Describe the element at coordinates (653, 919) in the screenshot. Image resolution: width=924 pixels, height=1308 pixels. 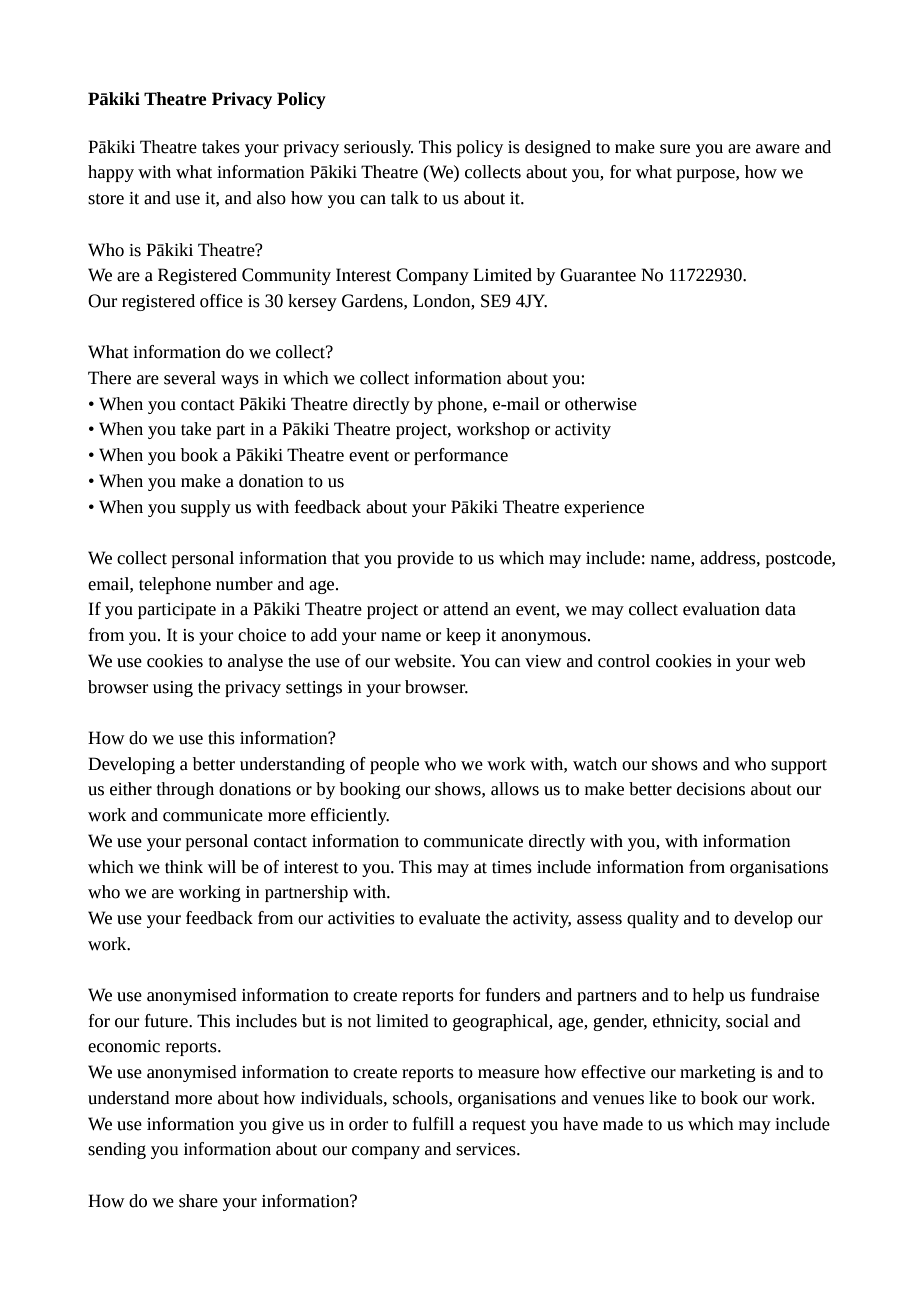
I see `quality` at that location.
